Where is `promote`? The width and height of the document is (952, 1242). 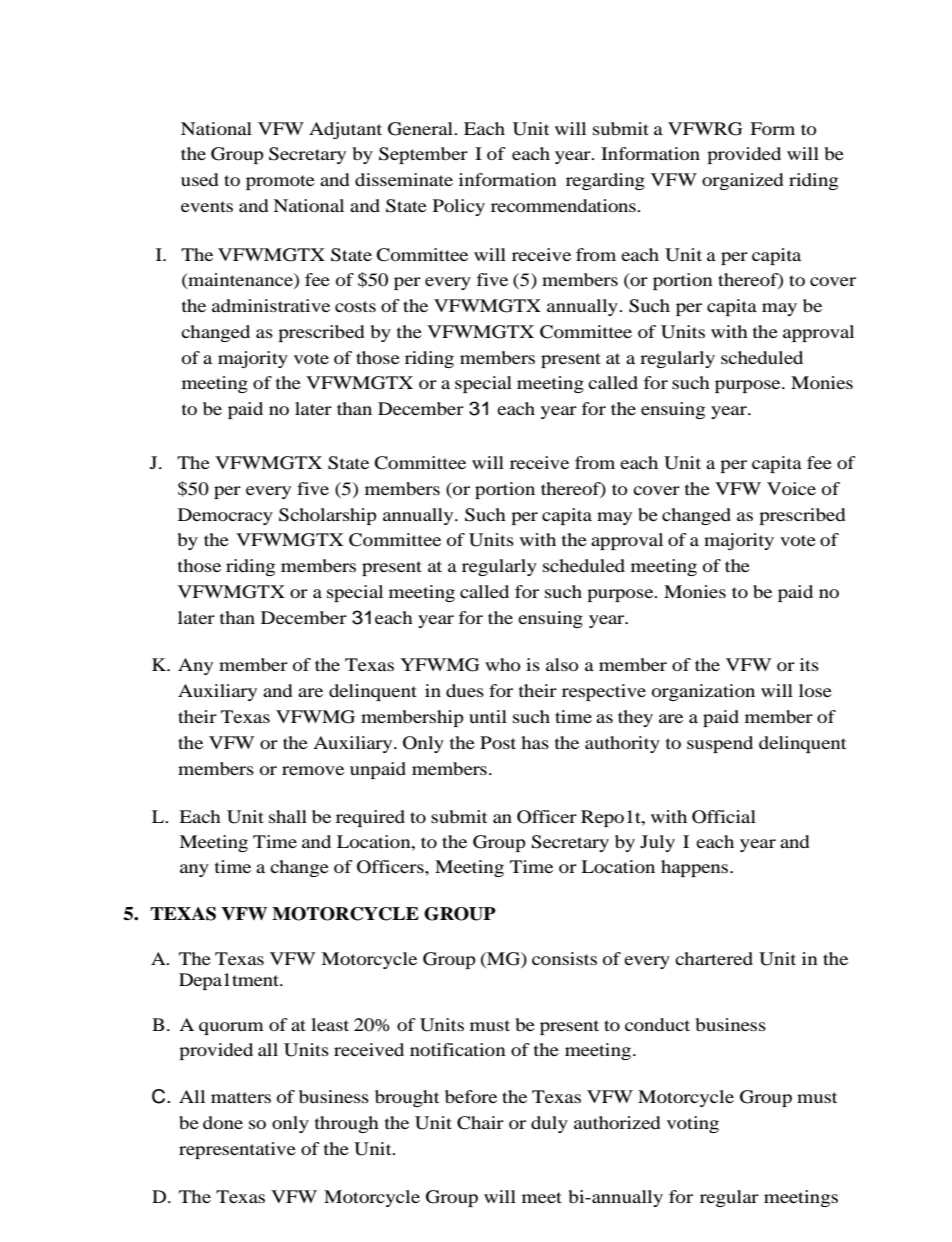 promote is located at coordinates (280, 182).
